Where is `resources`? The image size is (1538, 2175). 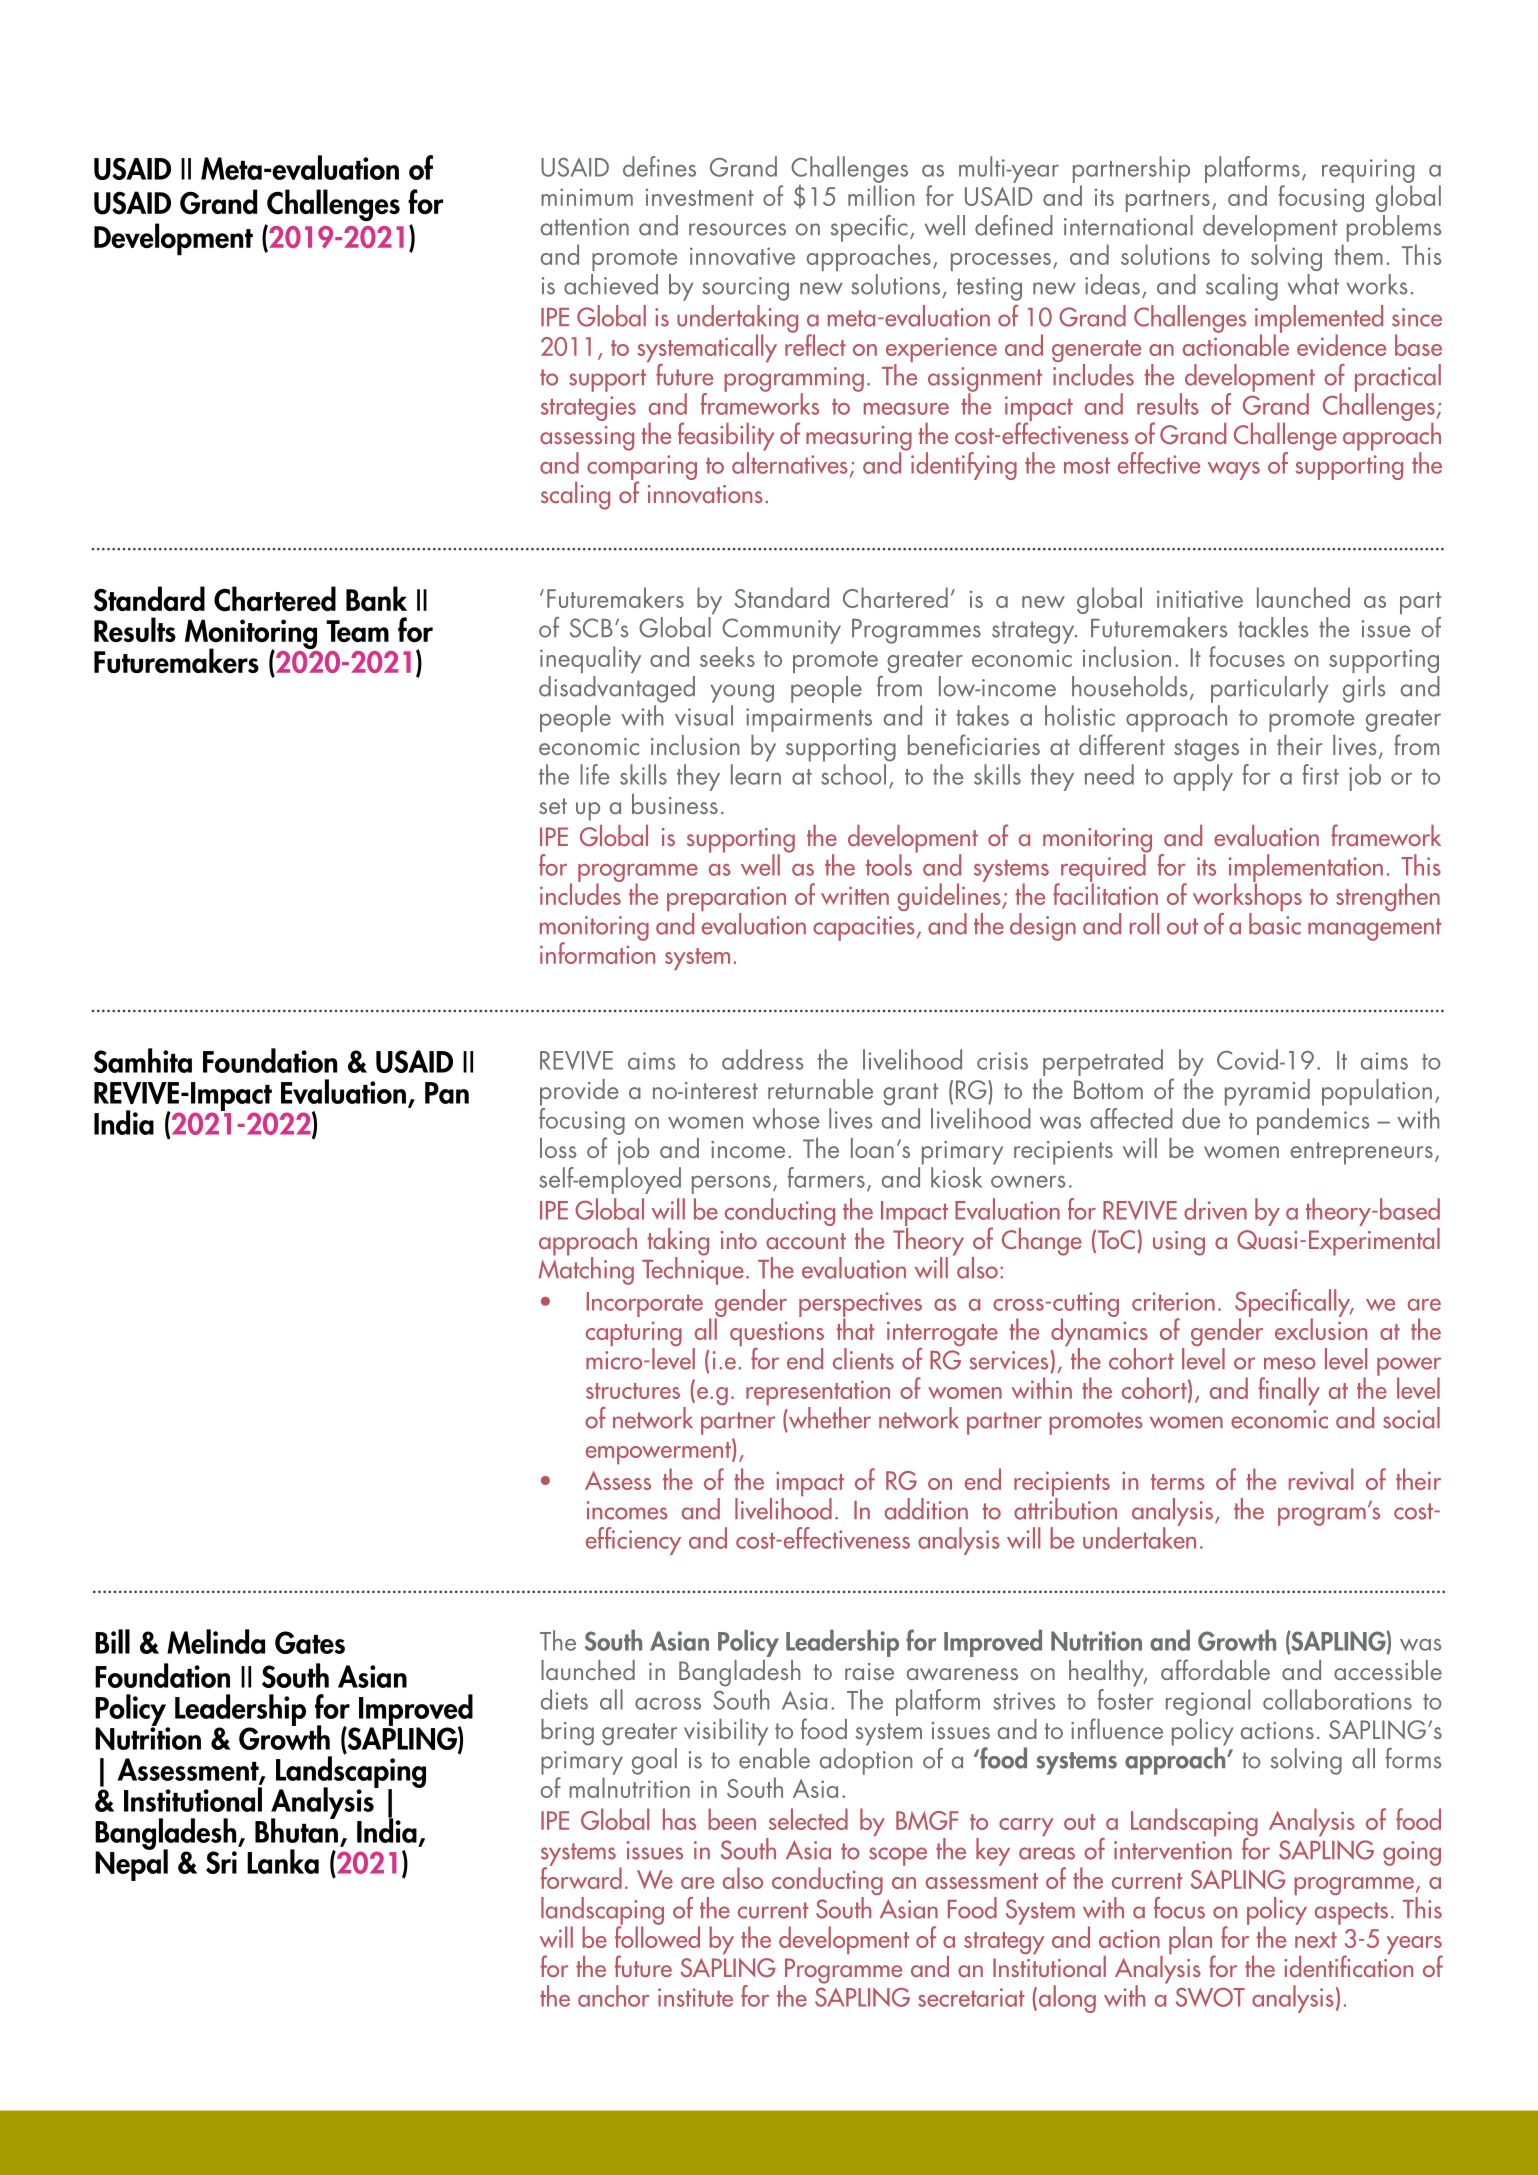 resources is located at coordinates (737, 229).
